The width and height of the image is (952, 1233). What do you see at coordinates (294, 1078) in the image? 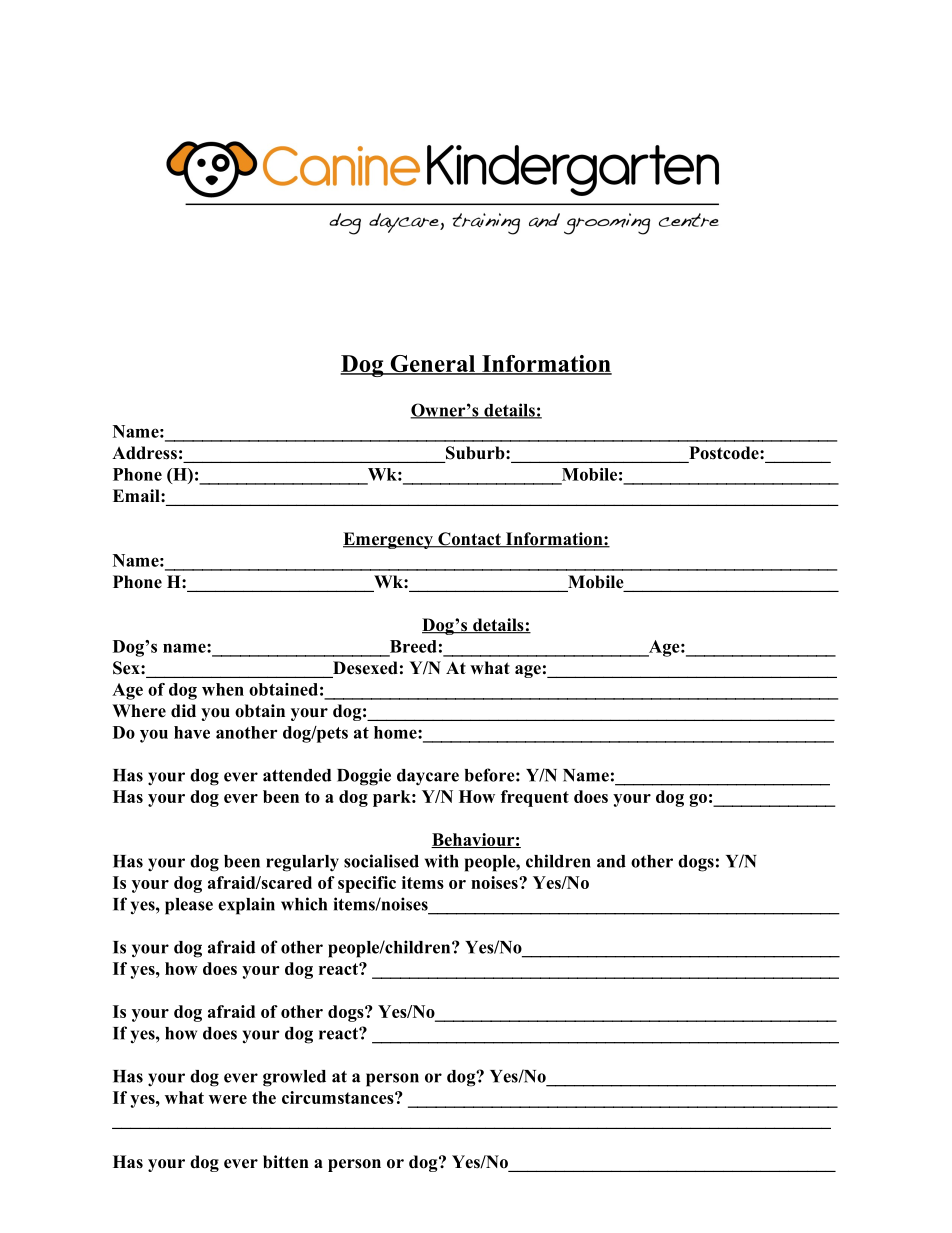
I see `growled` at bounding box center [294, 1078].
